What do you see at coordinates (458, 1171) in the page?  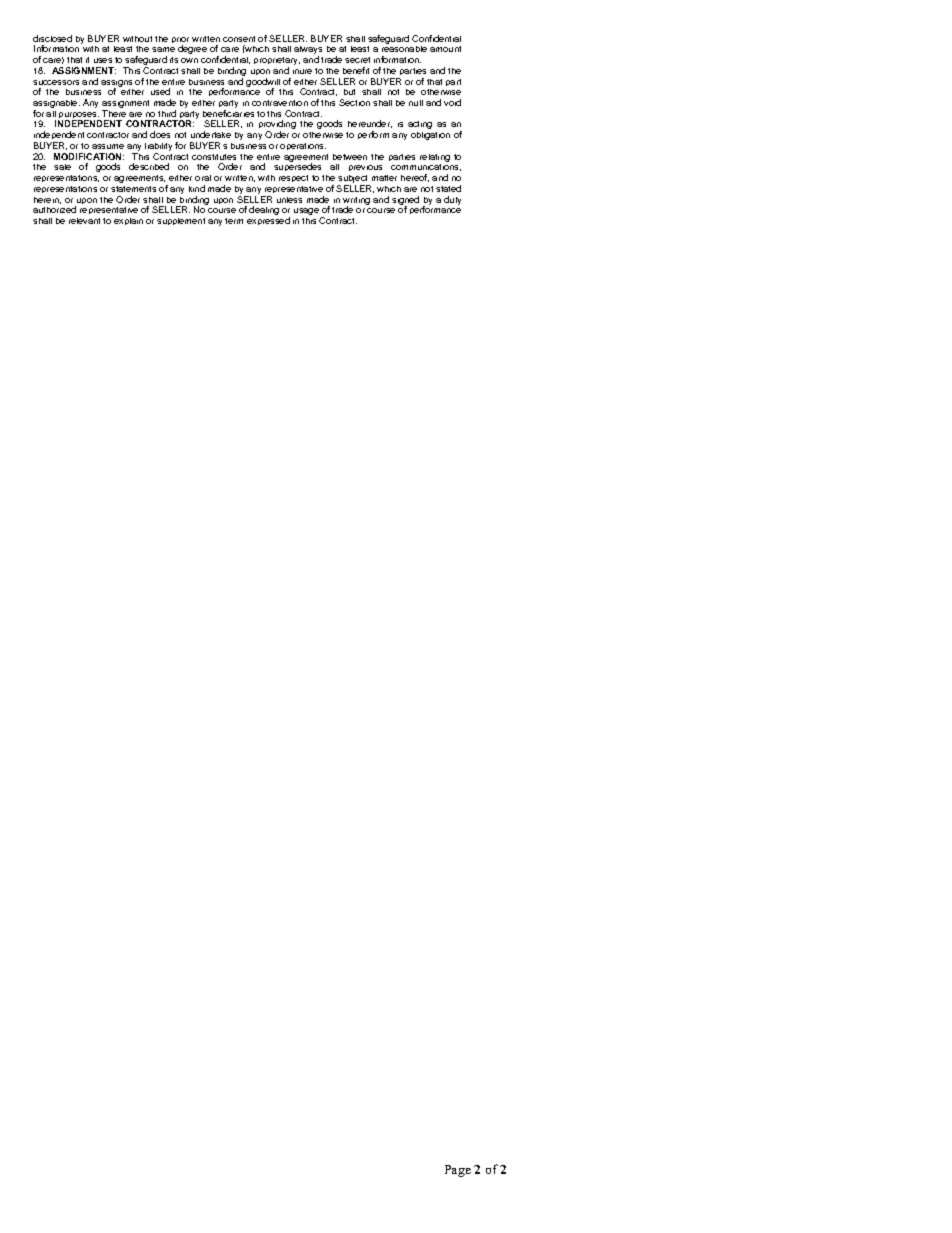 I see `Page` at bounding box center [458, 1171].
